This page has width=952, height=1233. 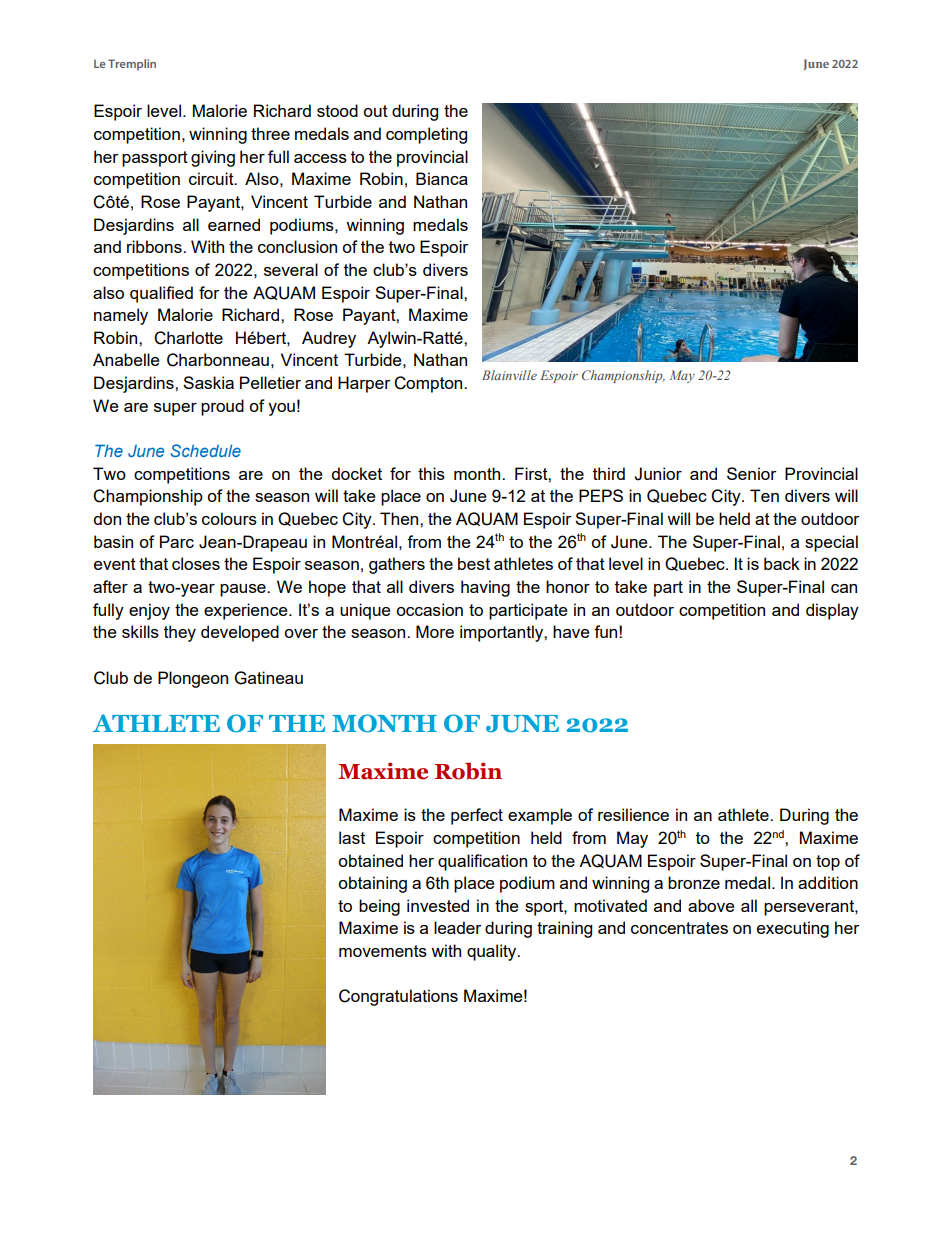 What do you see at coordinates (426, 135) in the page?
I see `completing` at bounding box center [426, 135].
